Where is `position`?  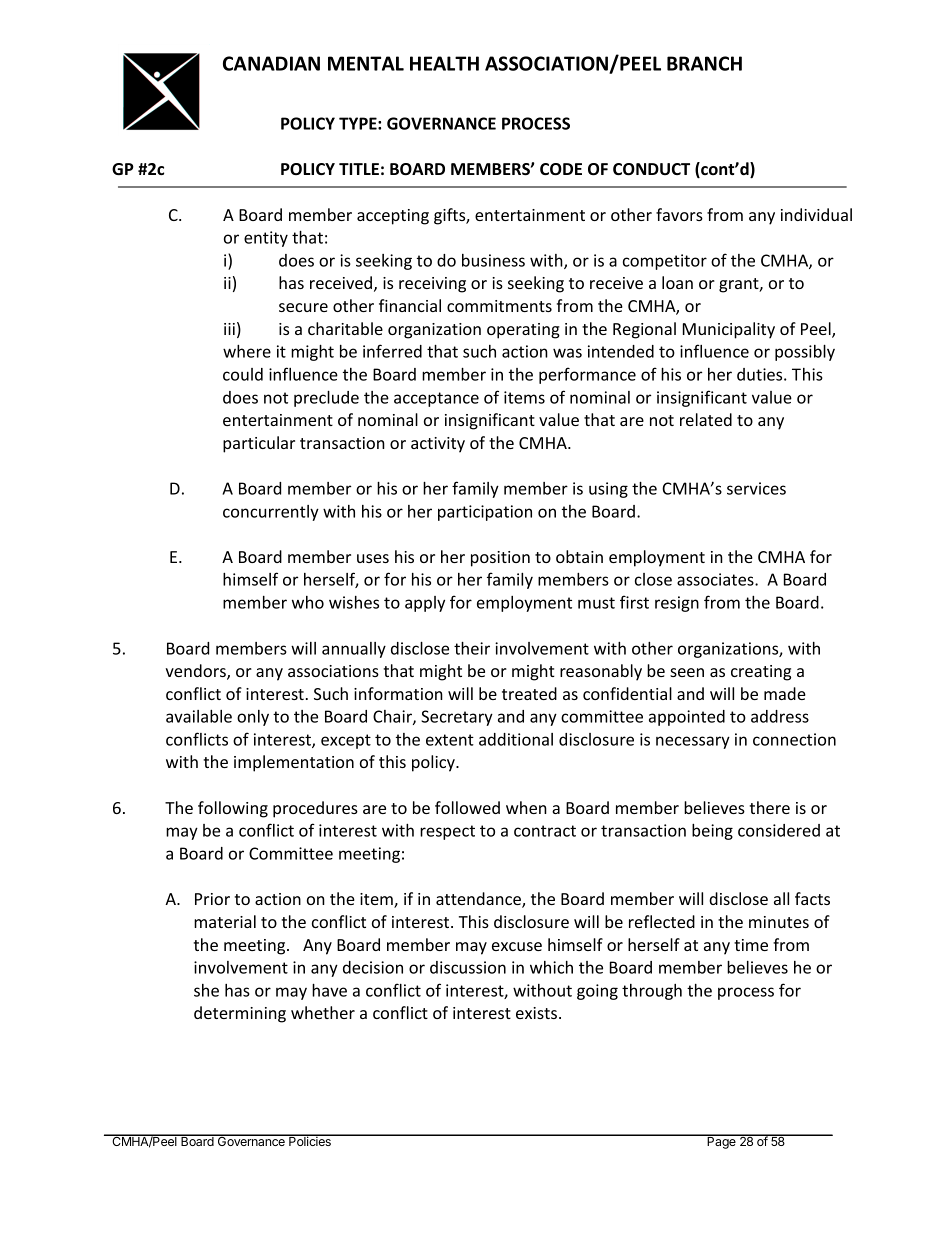
position is located at coordinates (500, 559).
